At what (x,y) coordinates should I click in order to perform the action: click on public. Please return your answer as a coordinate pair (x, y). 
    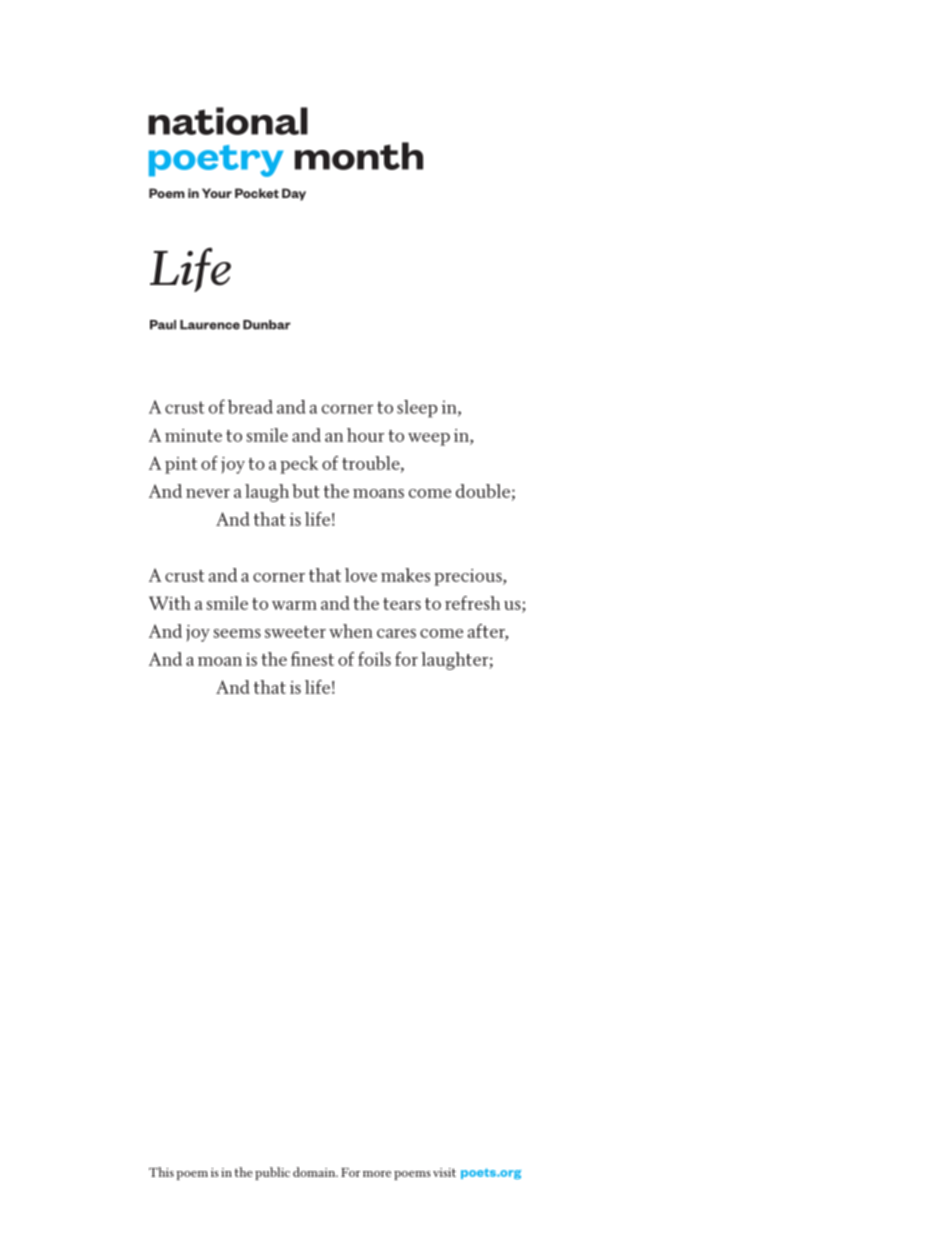
    Looking at the image, I should click on (272, 1173).
